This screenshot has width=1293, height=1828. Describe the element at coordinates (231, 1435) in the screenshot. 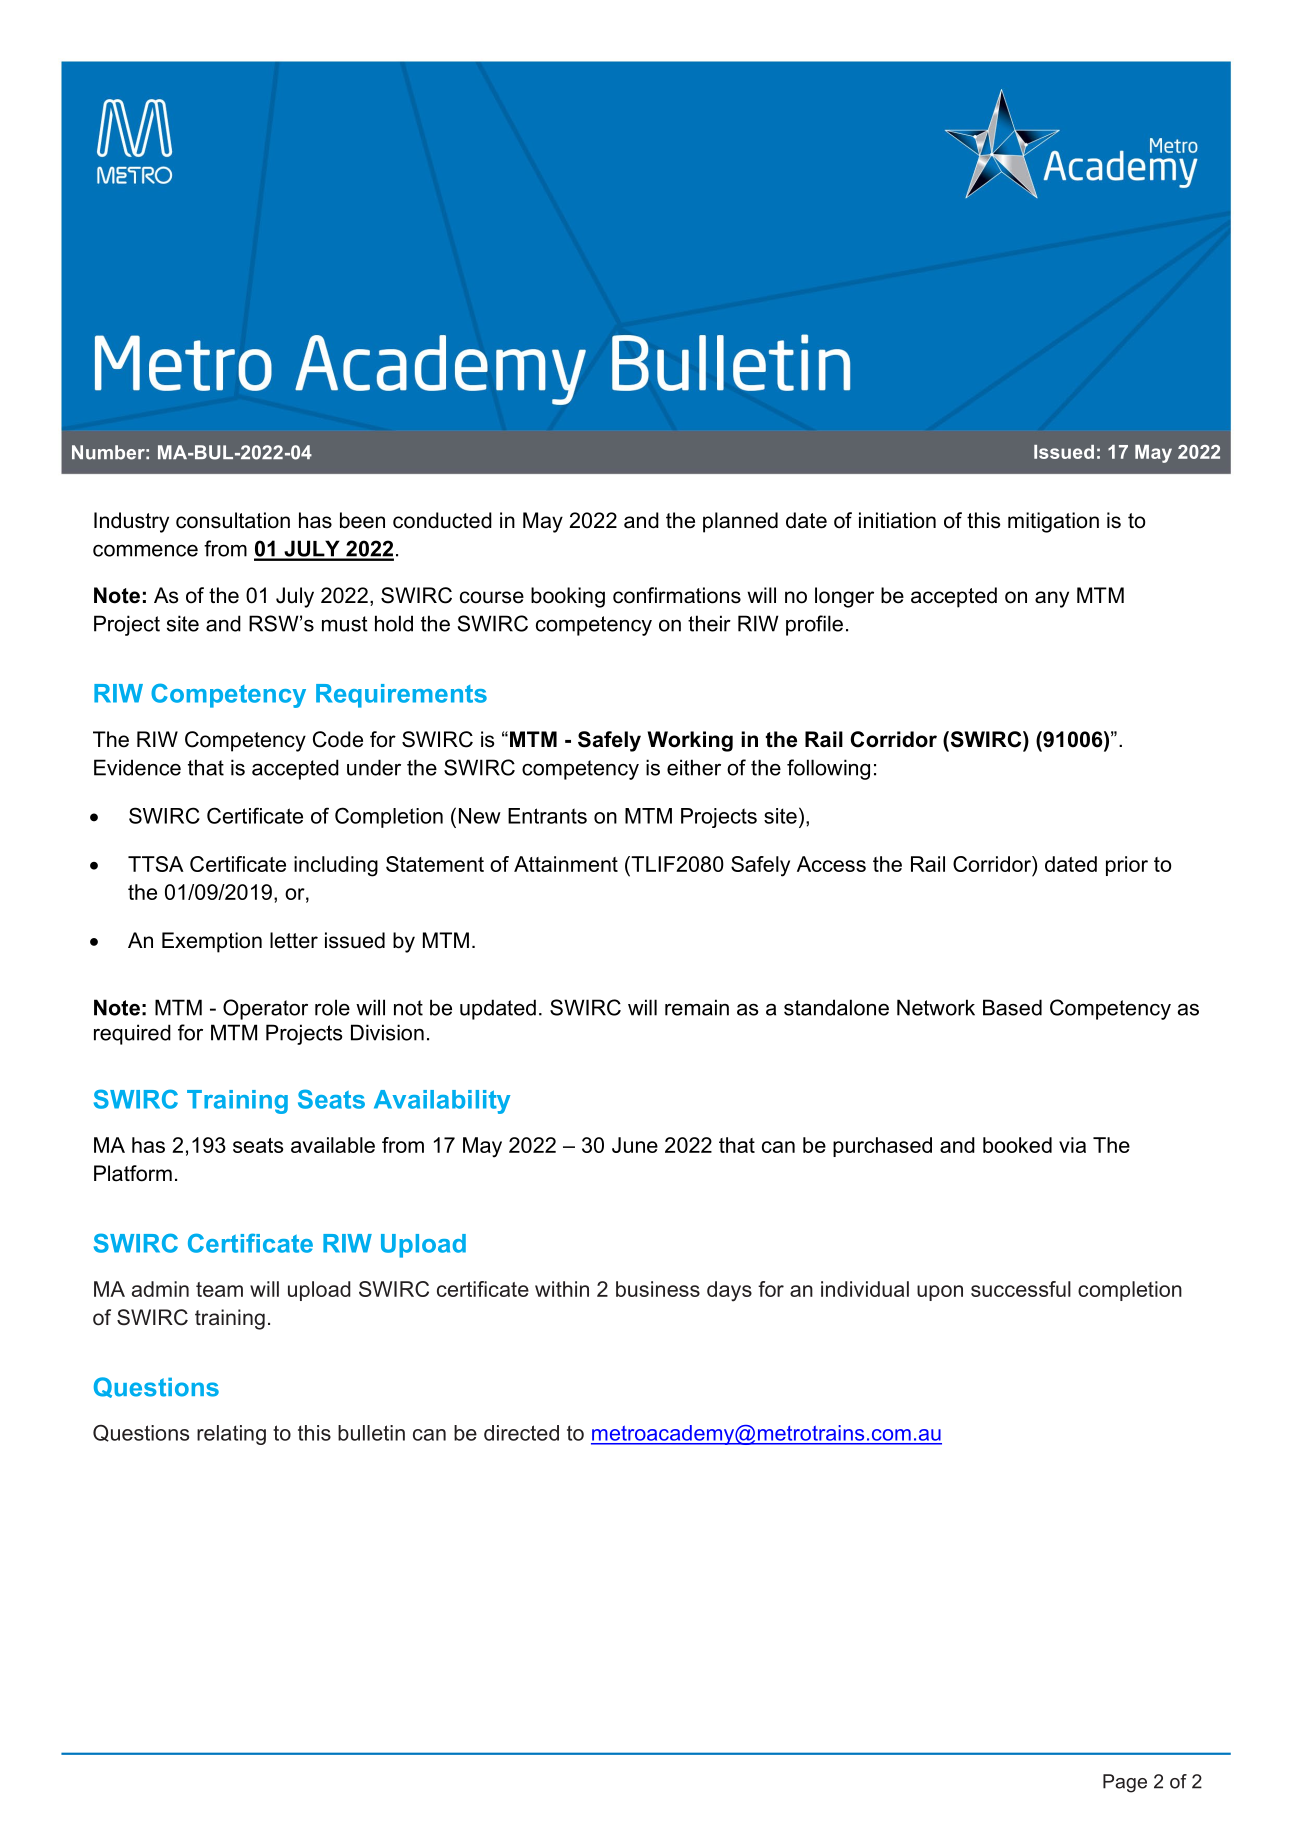

I see `relating` at that location.
